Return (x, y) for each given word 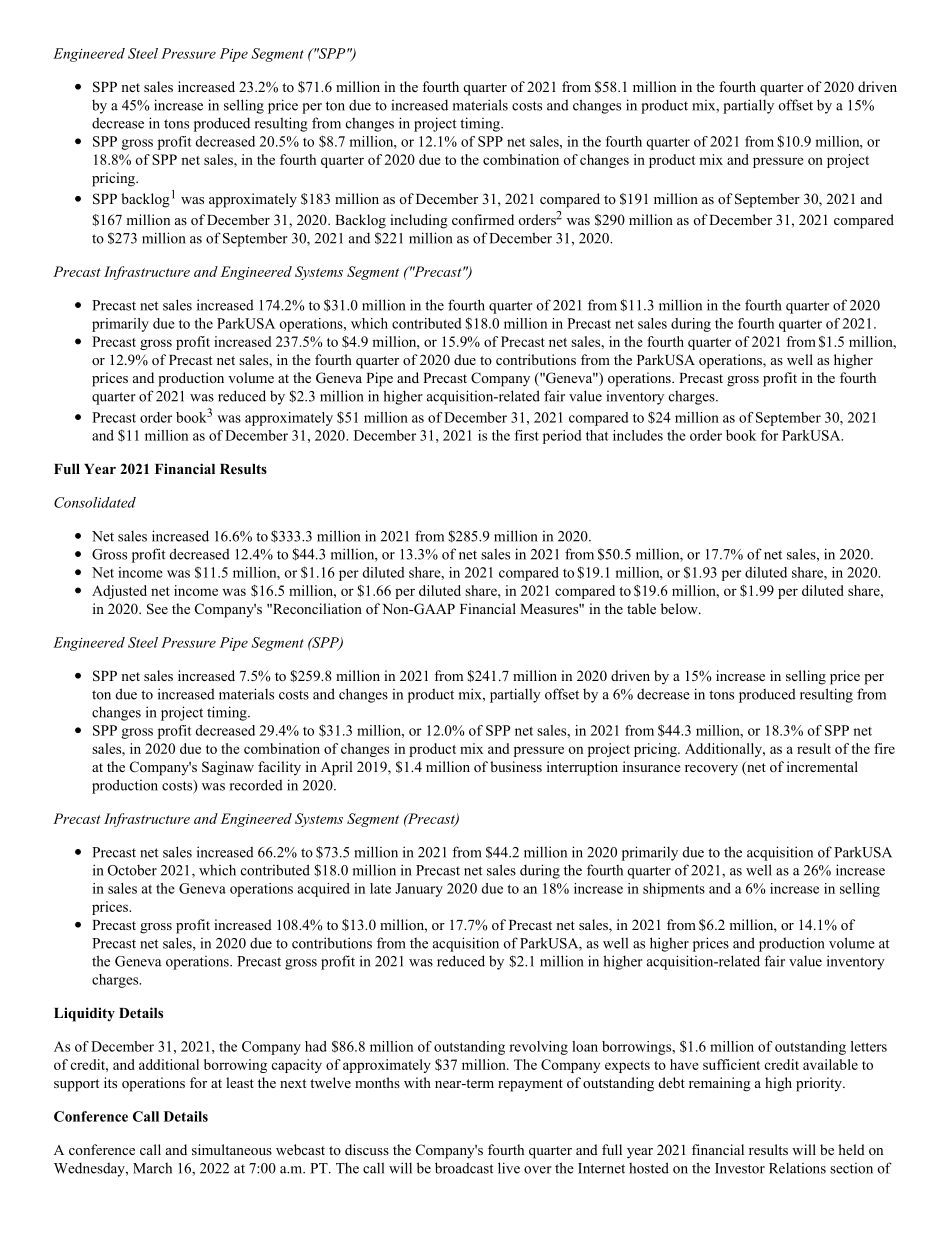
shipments (674, 890)
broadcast (464, 1168)
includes (638, 435)
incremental (822, 766)
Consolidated (95, 502)
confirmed (483, 219)
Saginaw (228, 768)
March (152, 1168)
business (516, 766)
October (132, 870)
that (597, 435)
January (419, 890)
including (419, 221)
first (527, 435)
